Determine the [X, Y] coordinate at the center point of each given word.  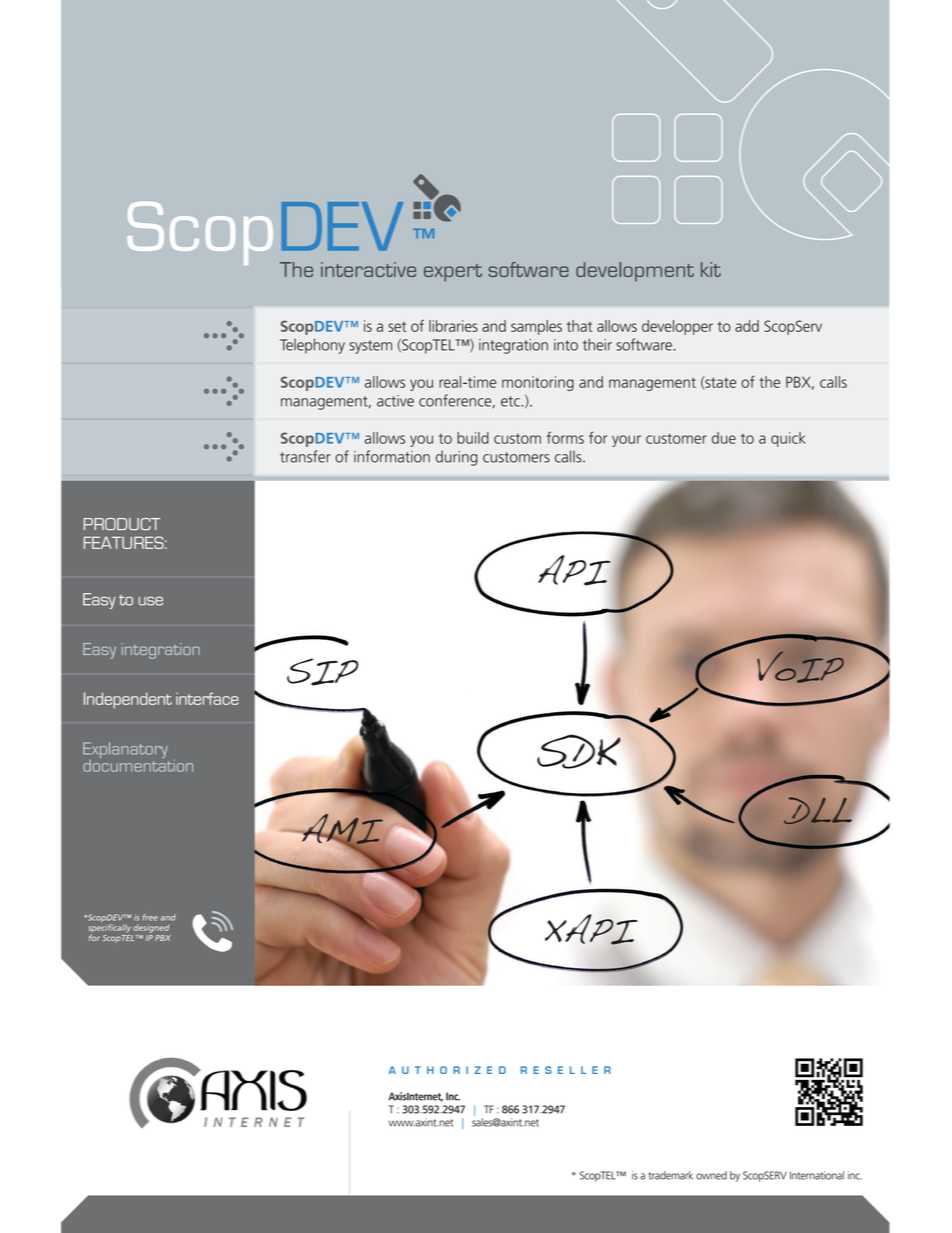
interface [207, 698]
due [724, 438]
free [150, 917]
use [150, 601]
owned [711, 1175]
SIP [322, 672]
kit [711, 269]
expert [453, 273]
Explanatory [125, 751]
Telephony [312, 346]
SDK [579, 751]
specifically [109, 929]
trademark [671, 1175]
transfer [305, 456]
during [457, 458]
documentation [138, 764]
